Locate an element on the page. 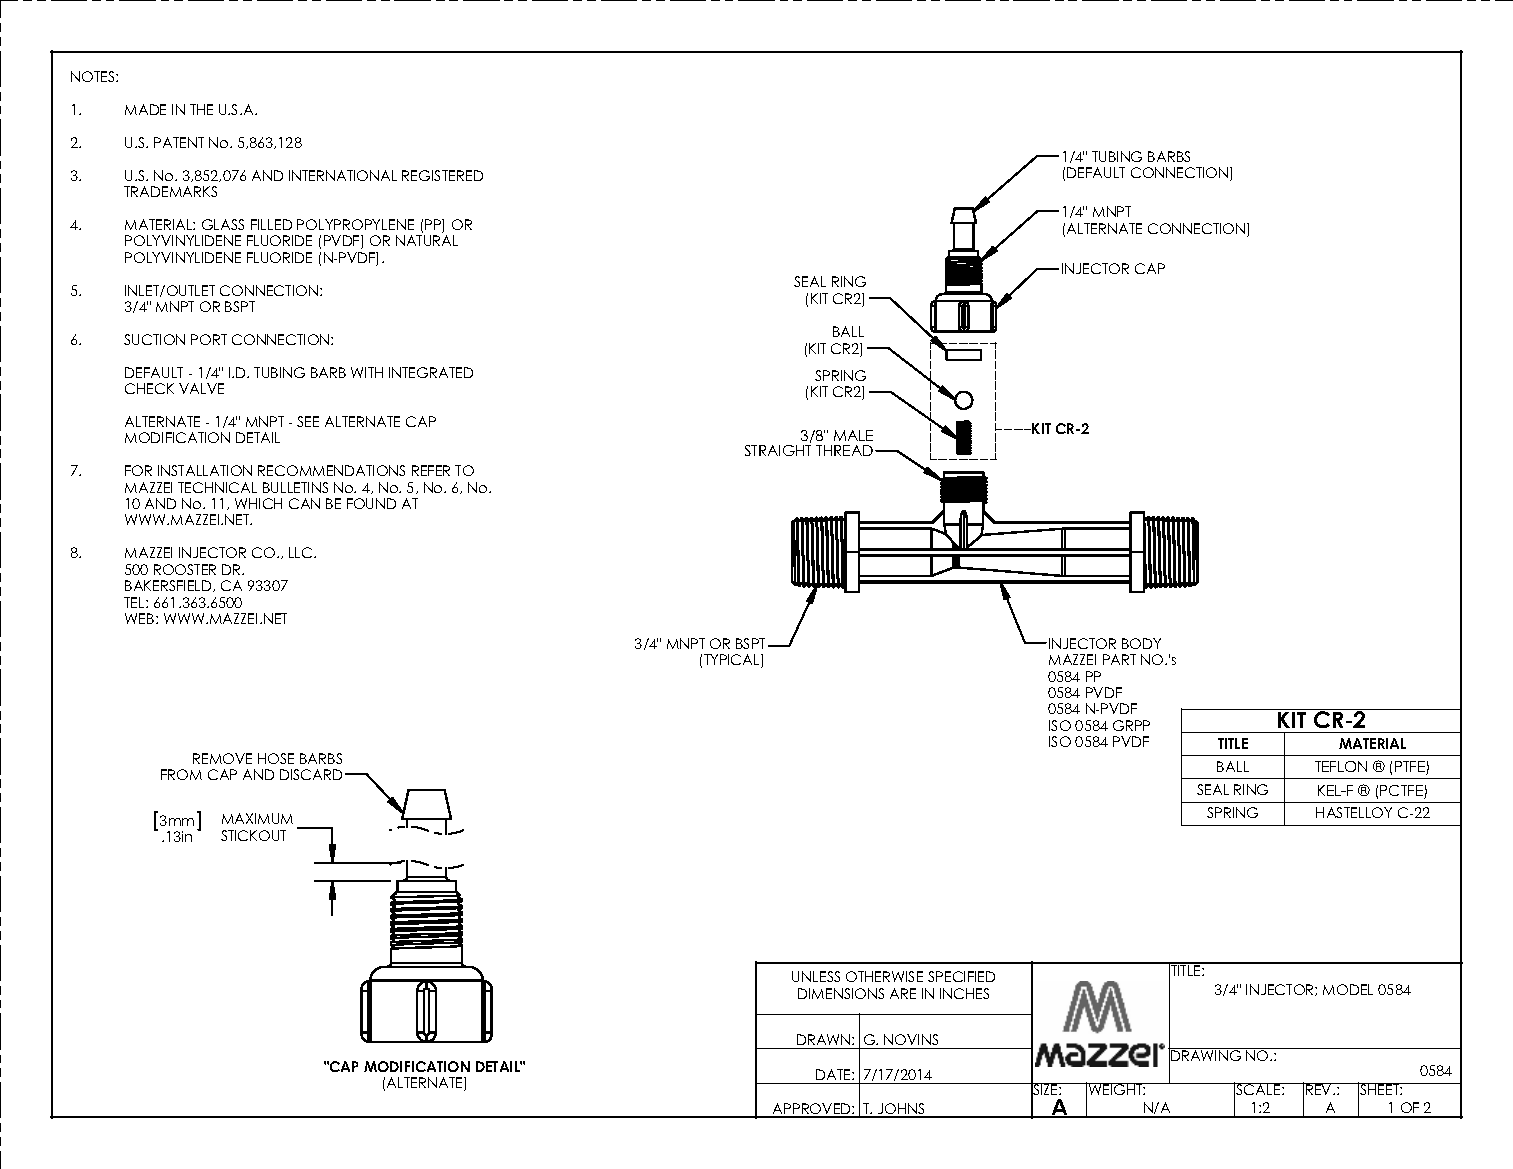  REGISTERED is located at coordinates (442, 175).
